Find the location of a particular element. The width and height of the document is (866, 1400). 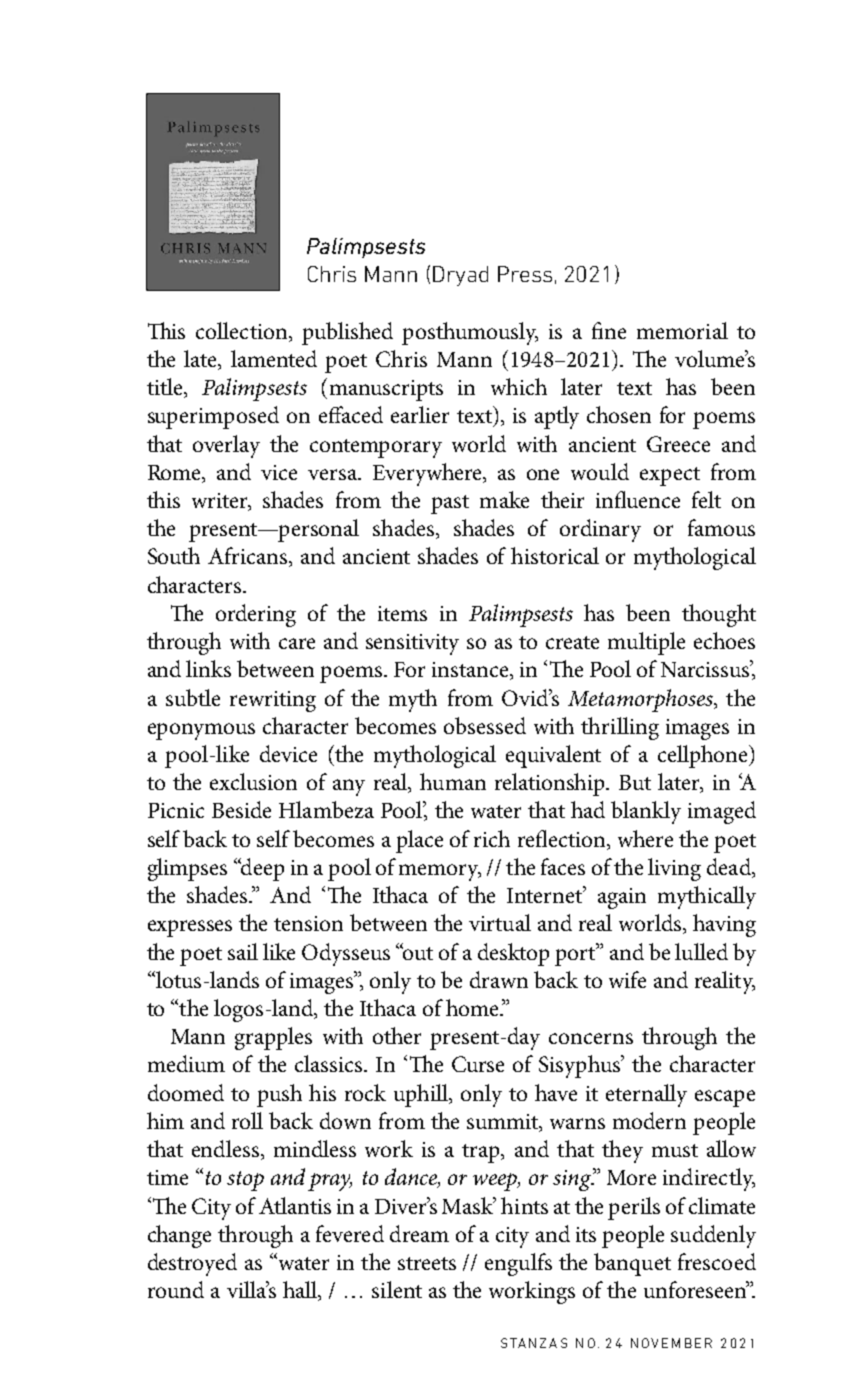

exclusion is located at coordinates (253, 781).
